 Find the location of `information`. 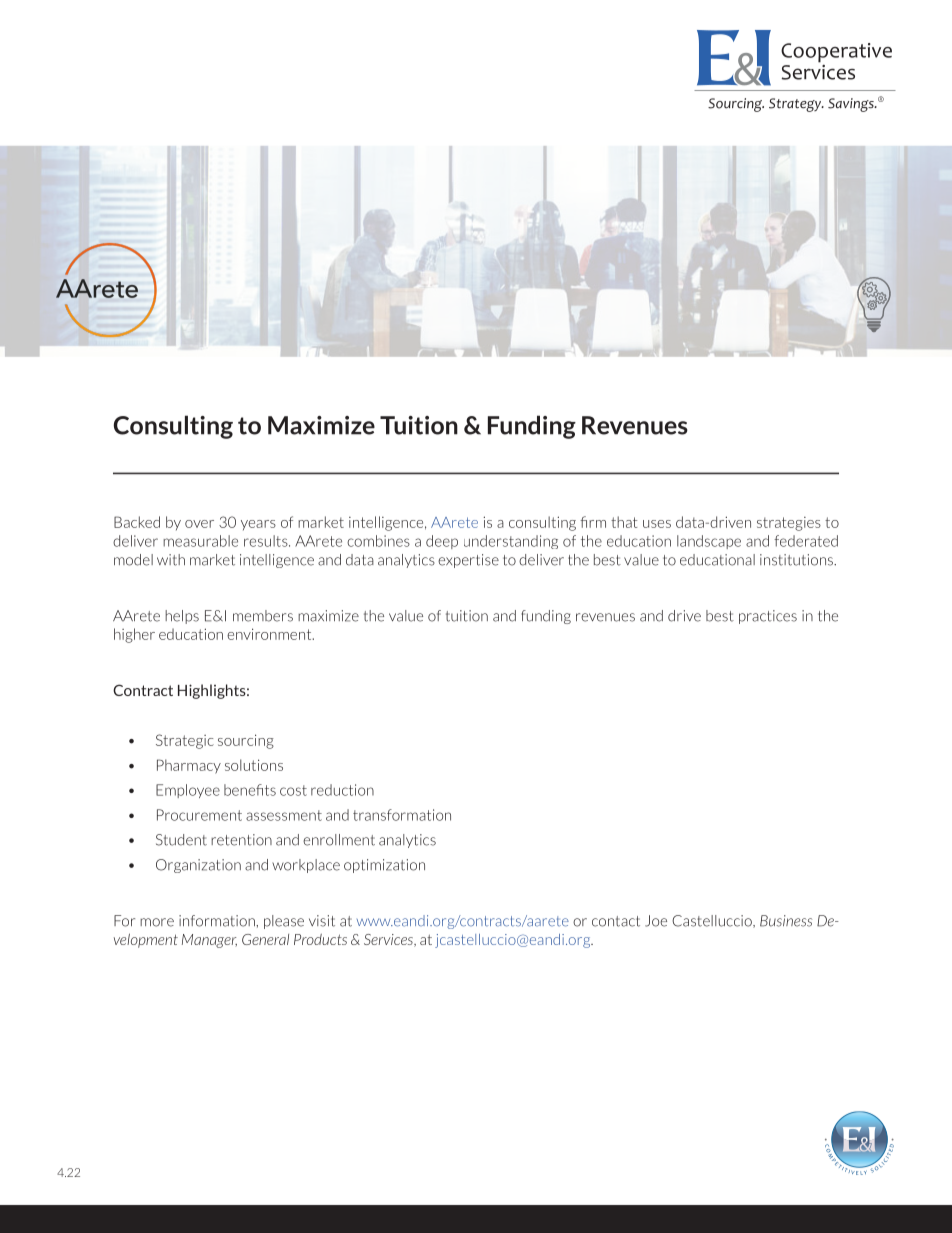

information is located at coordinates (218, 921).
